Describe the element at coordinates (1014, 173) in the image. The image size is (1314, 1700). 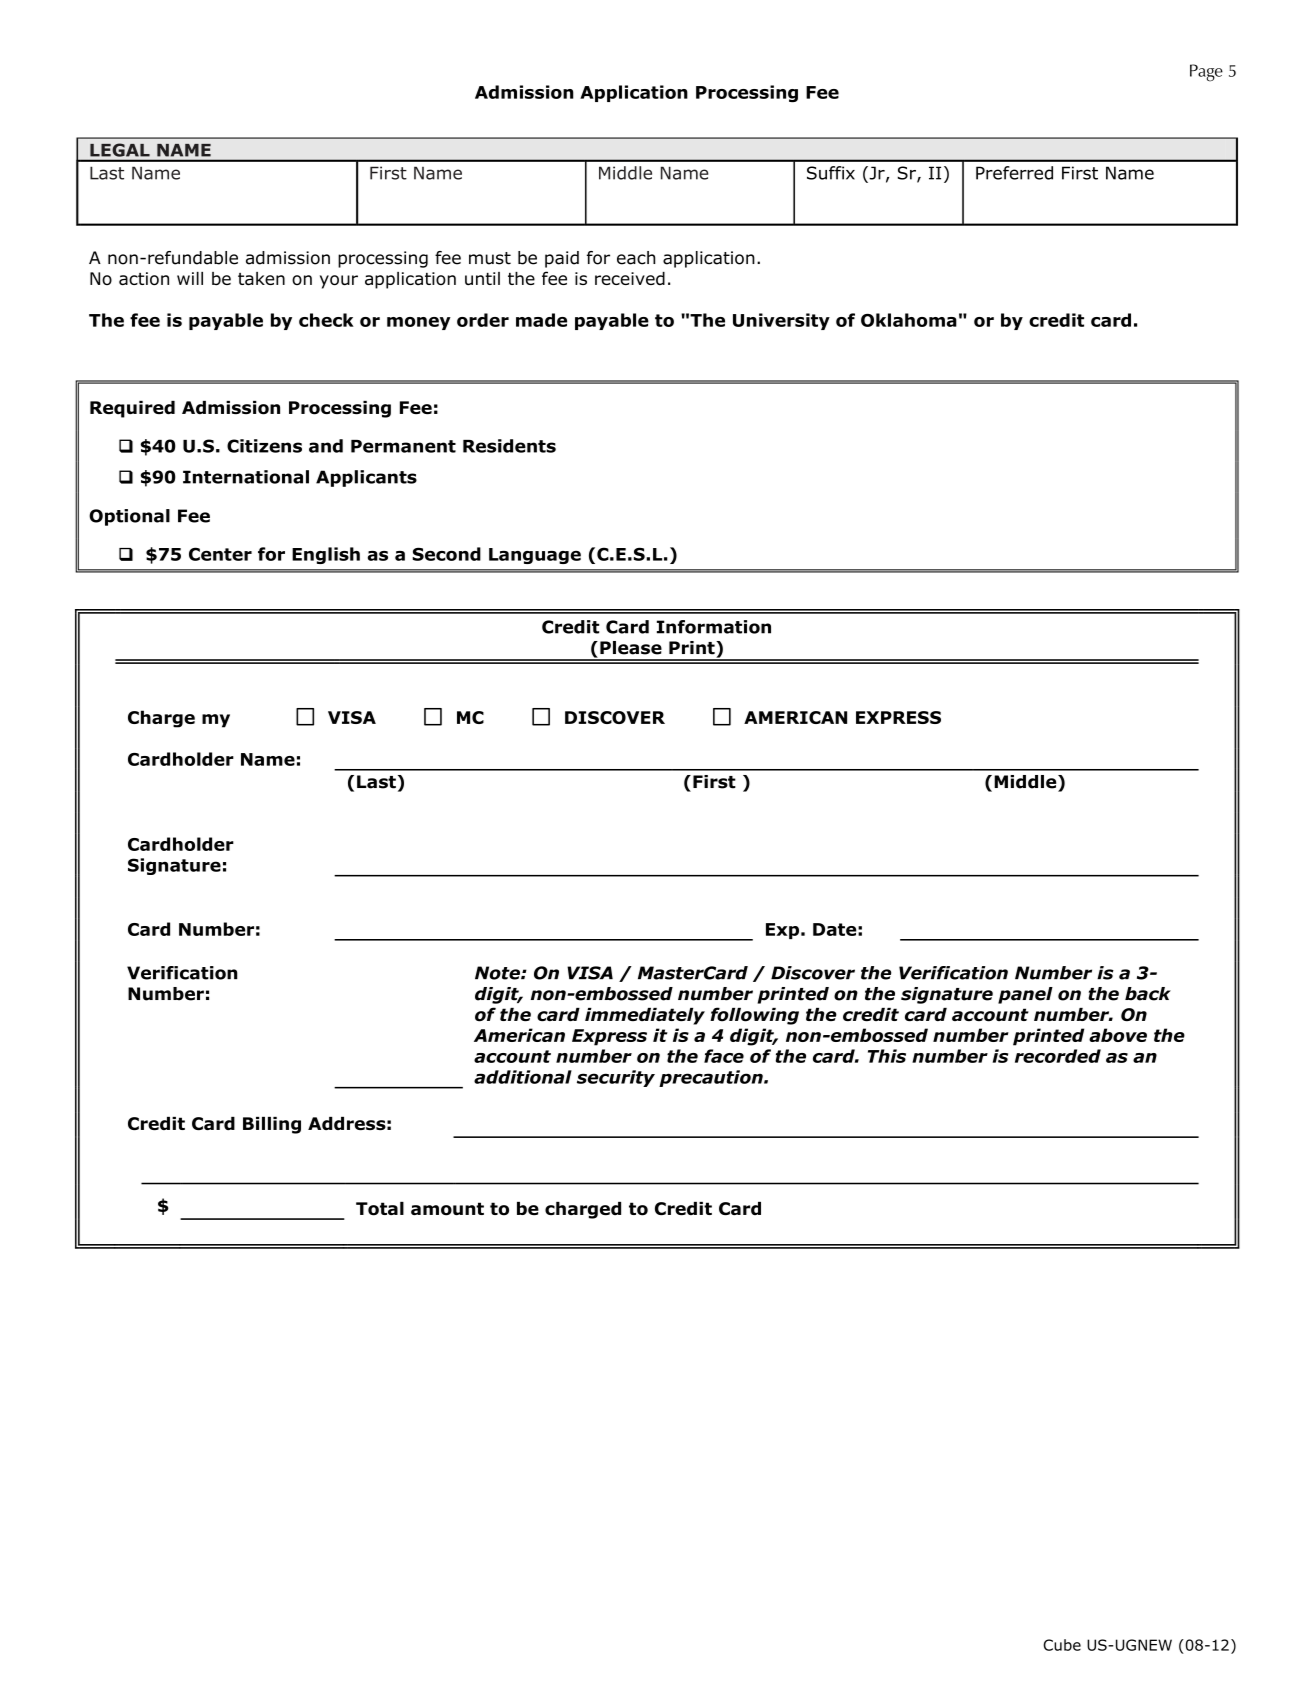
I see `Preferred` at that location.
